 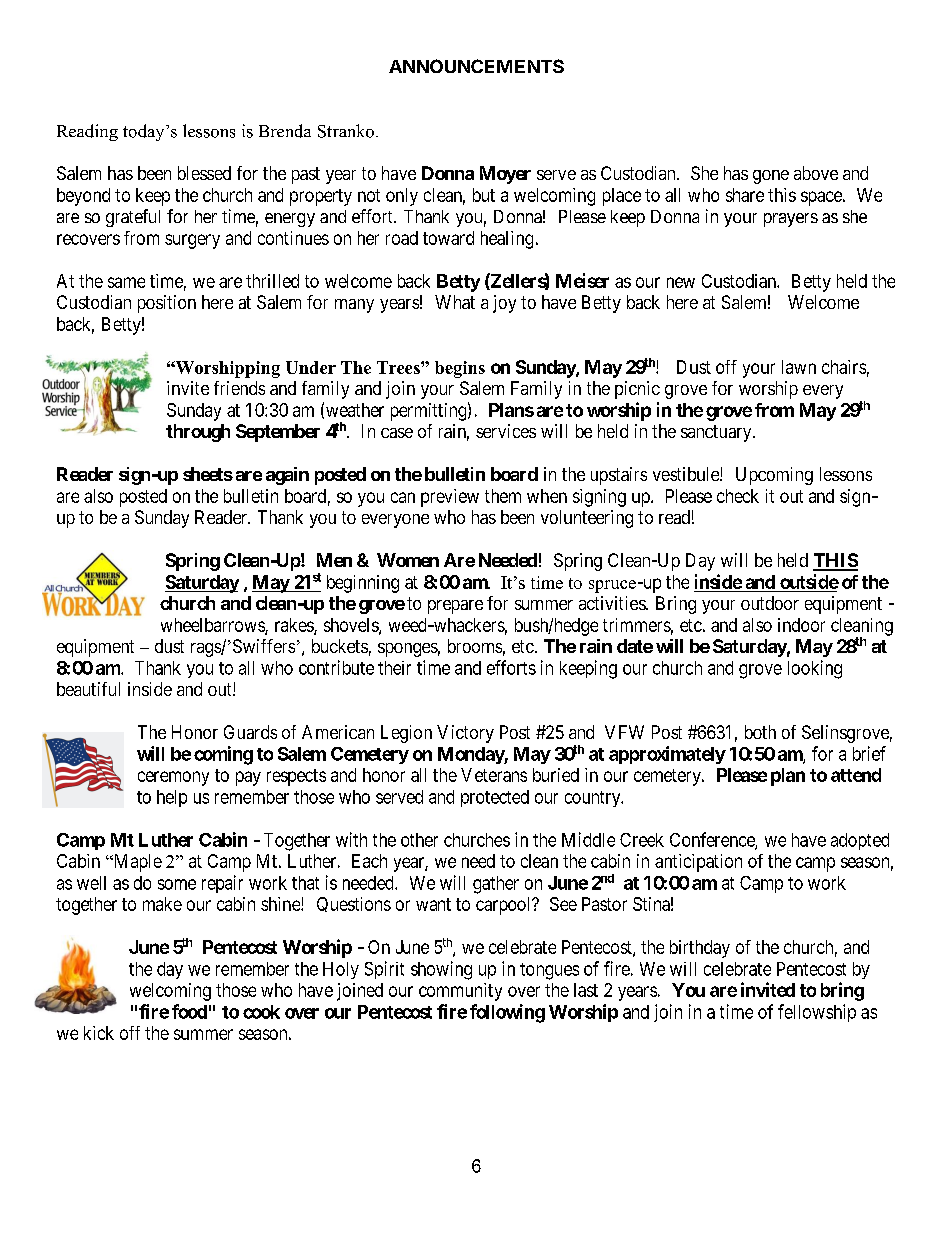 I want to click on blessed, so click(x=204, y=173).
